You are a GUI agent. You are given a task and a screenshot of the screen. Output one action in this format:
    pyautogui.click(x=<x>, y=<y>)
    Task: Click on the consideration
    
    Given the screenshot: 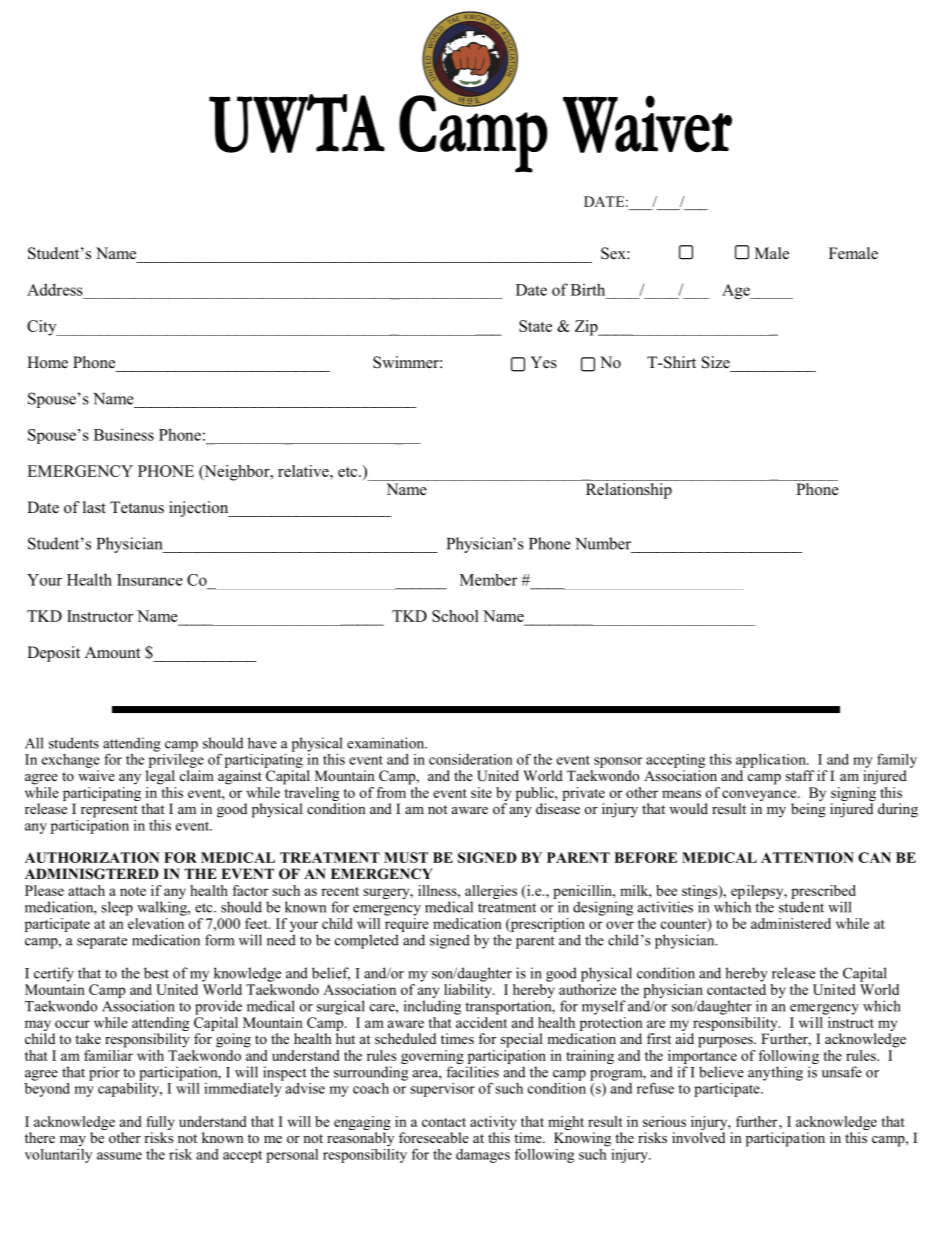 What is the action you would take?
    pyautogui.click(x=471, y=759)
